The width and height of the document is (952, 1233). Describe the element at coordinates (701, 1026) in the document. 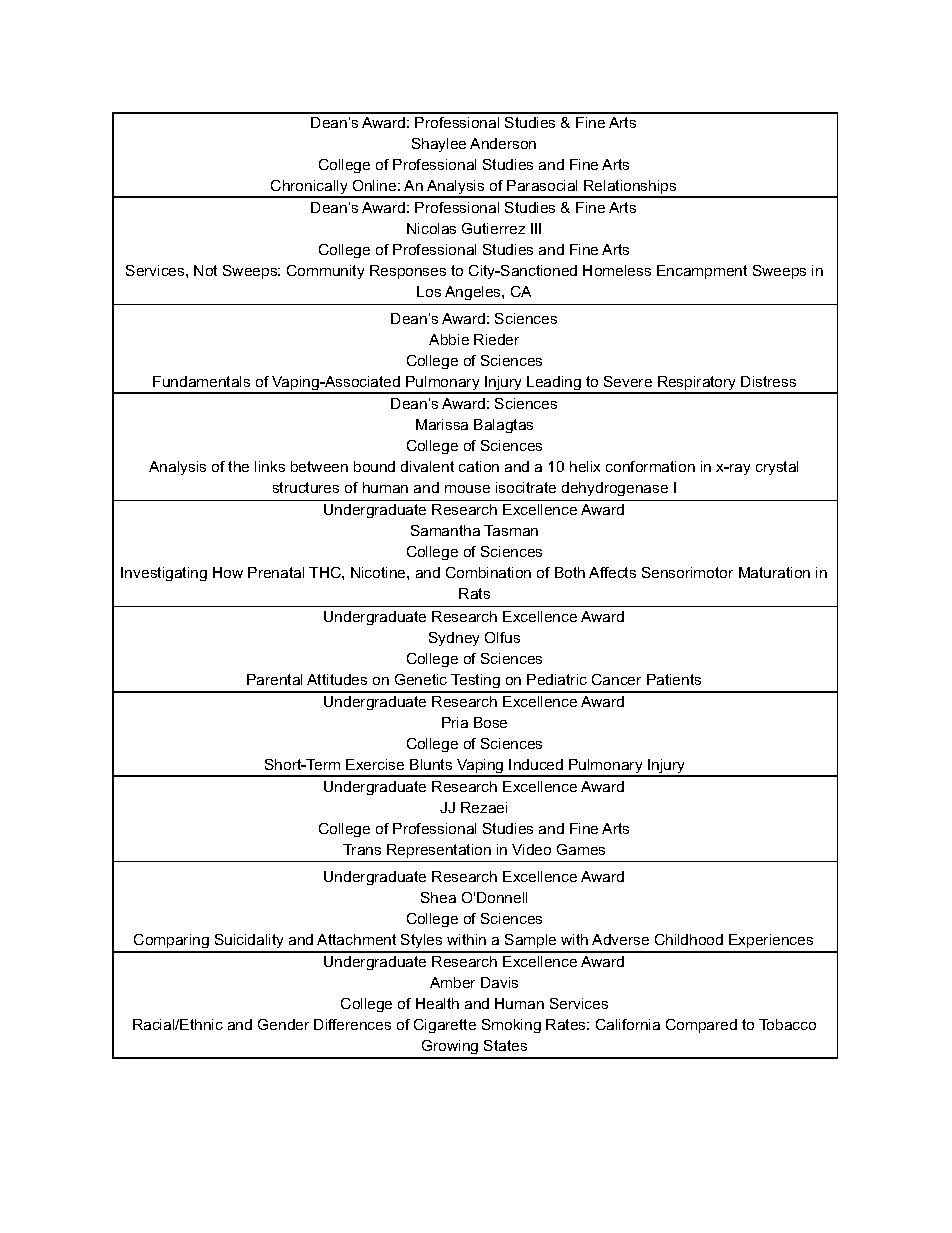

I see `Compared` at that location.
